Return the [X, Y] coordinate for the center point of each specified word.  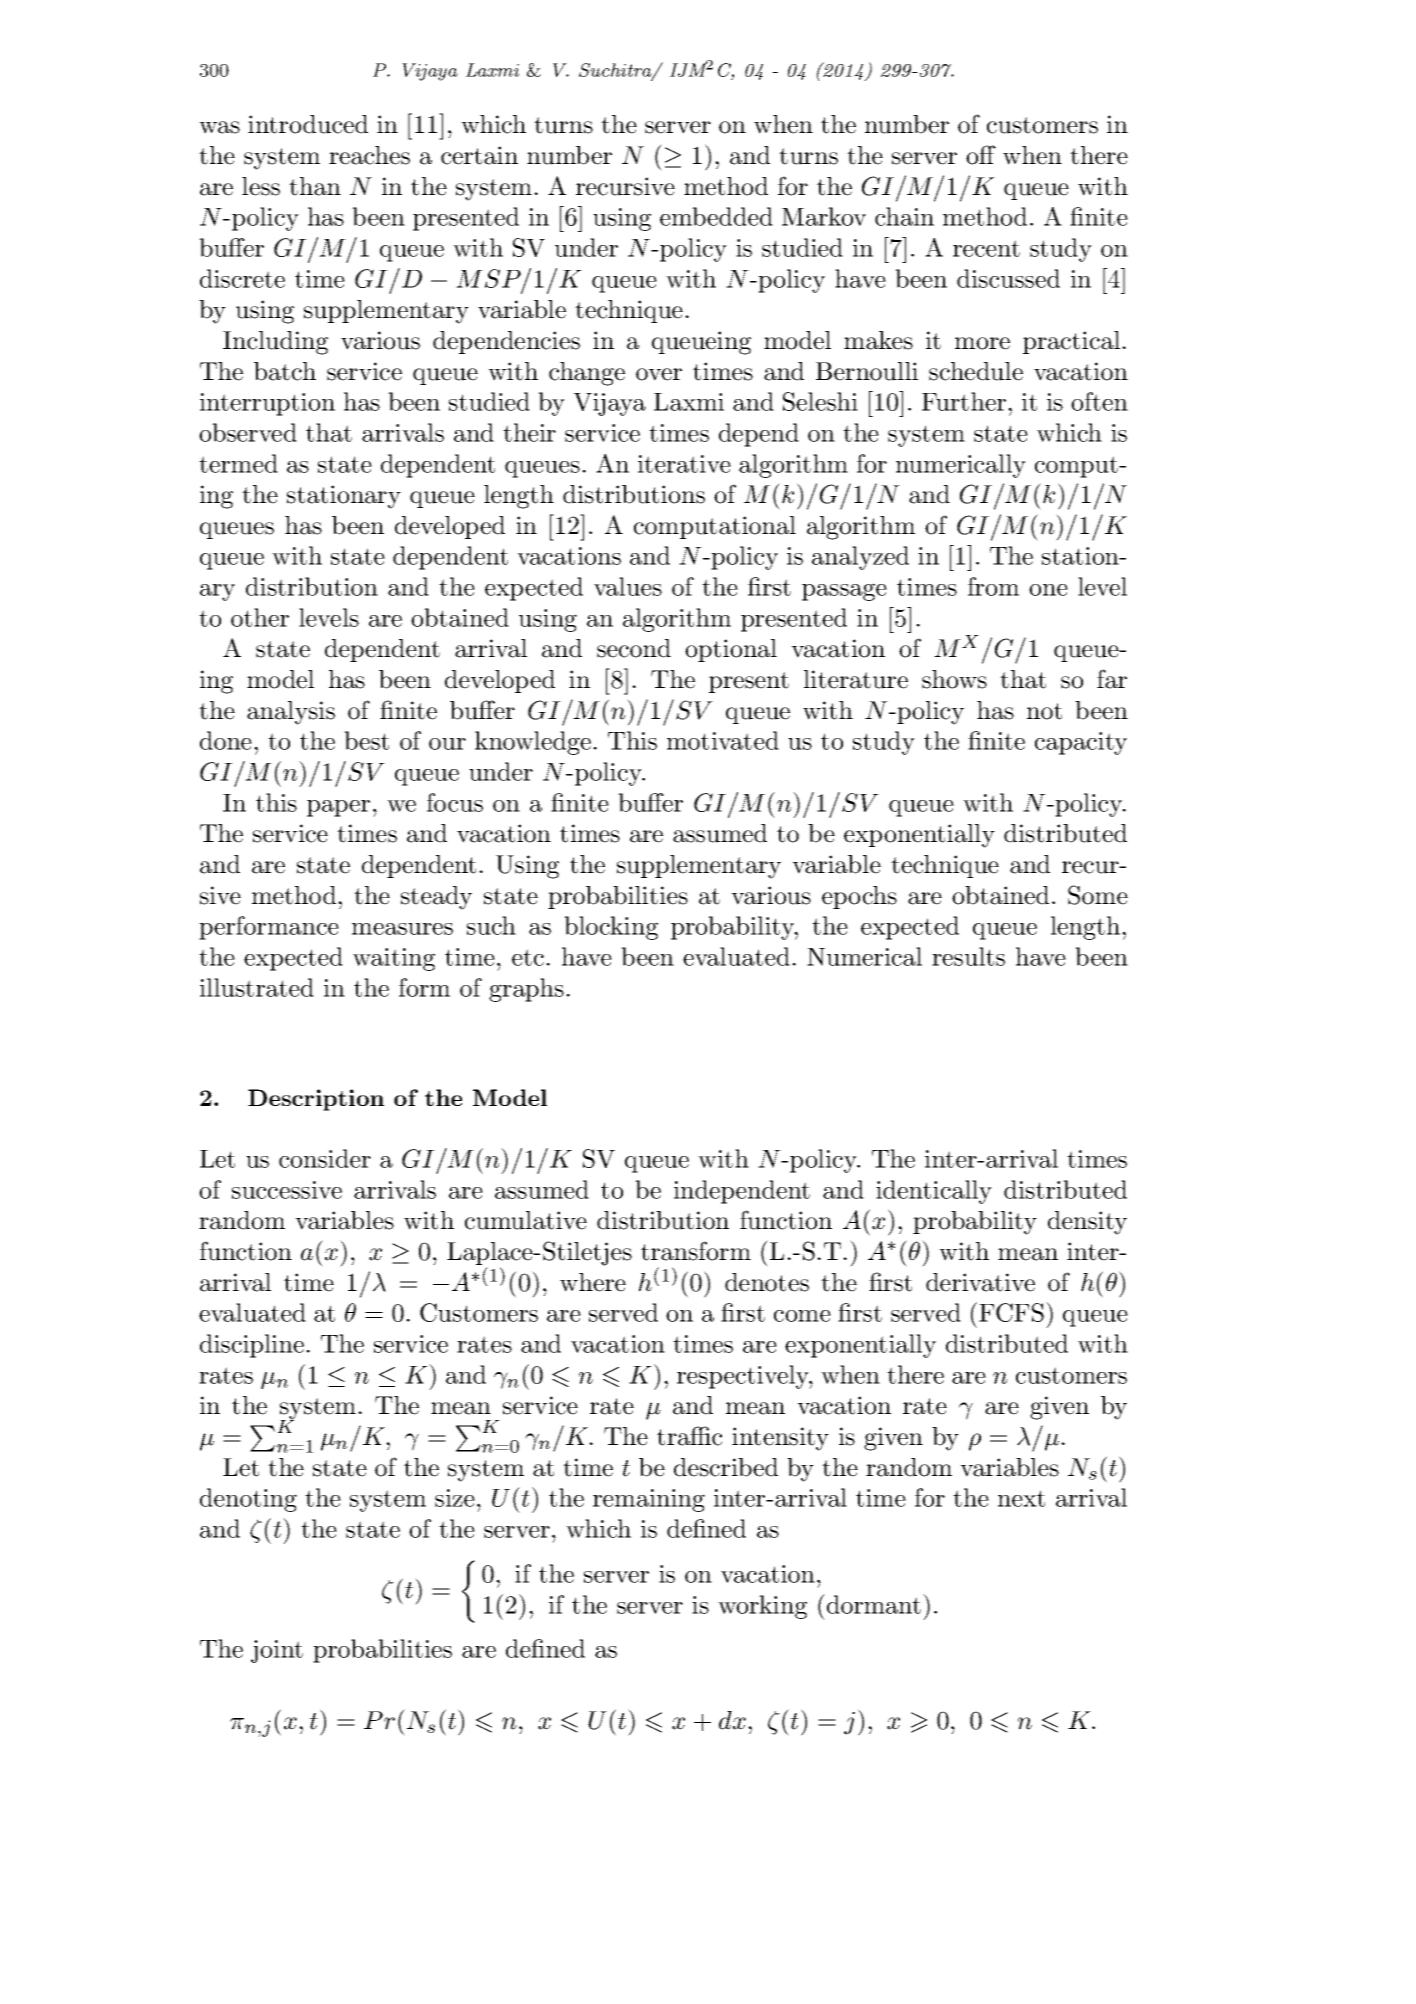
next [1021, 1498]
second [634, 648]
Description [316, 1100]
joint [277, 1651]
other [260, 617]
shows [954, 679]
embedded [716, 216]
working [762, 1607]
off [981, 155]
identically [934, 1192]
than [315, 186]
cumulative [526, 1220]
